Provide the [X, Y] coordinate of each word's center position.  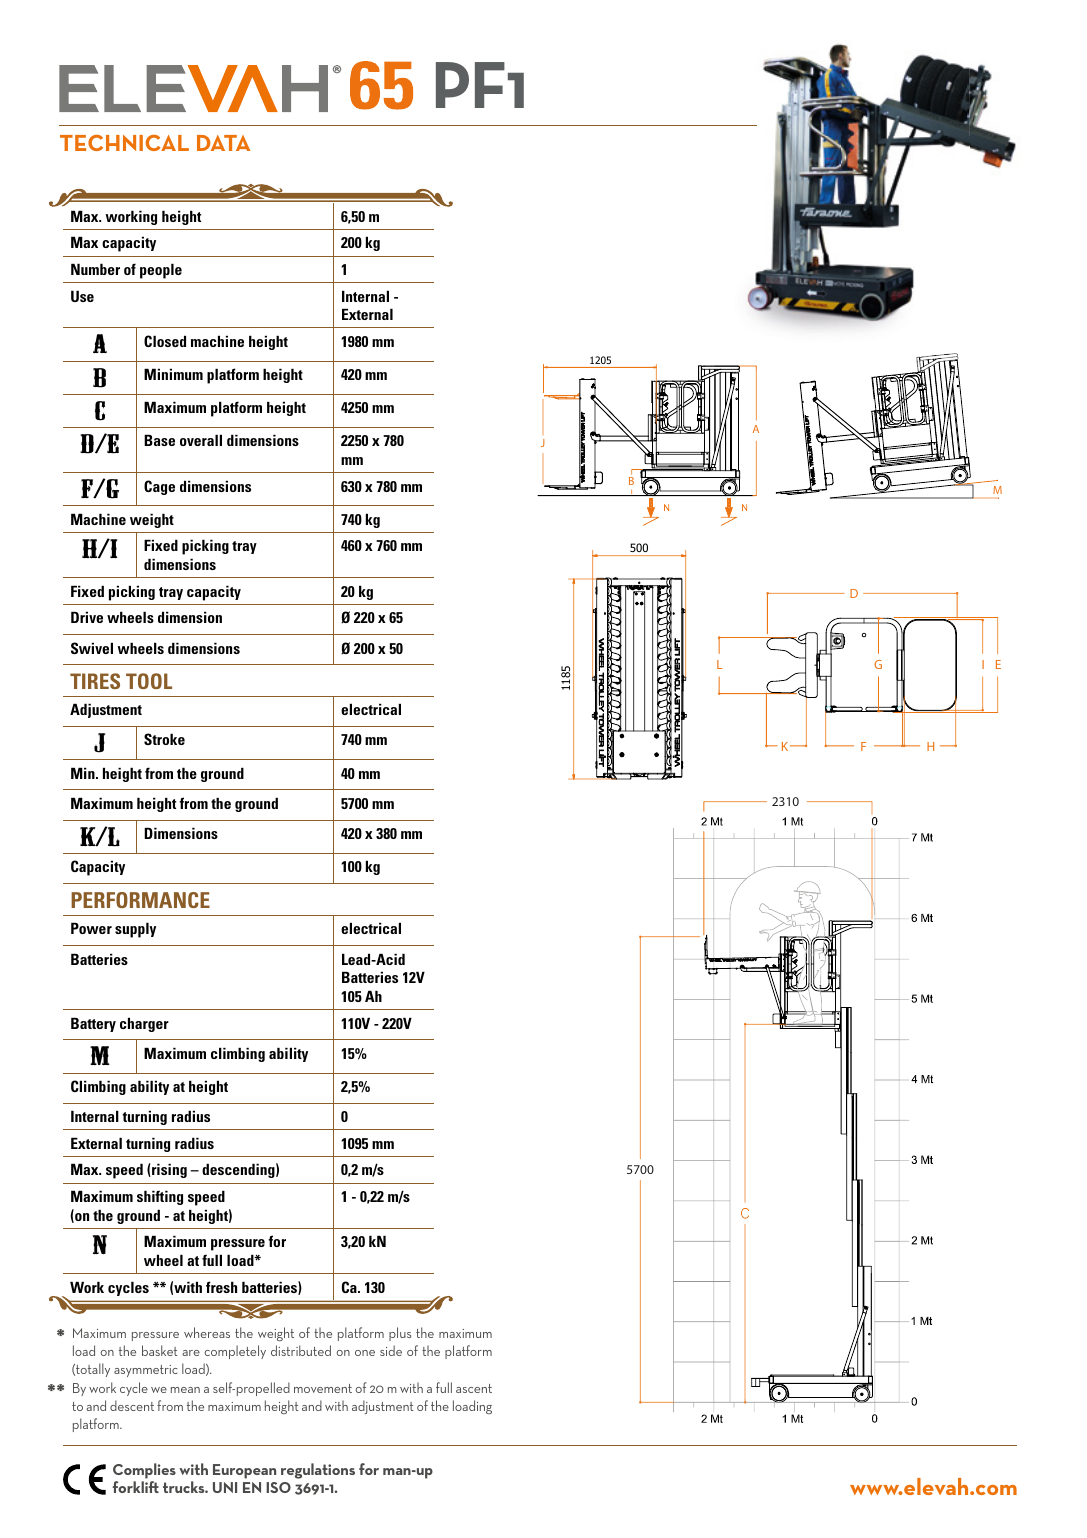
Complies [144, 1472]
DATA [223, 143]
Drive [87, 617]
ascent [474, 1388]
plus [400, 1334]
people [161, 271]
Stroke [164, 739]
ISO [278, 1487]
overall [201, 440]
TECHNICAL [124, 143]
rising [168, 1170]
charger [144, 1024]
